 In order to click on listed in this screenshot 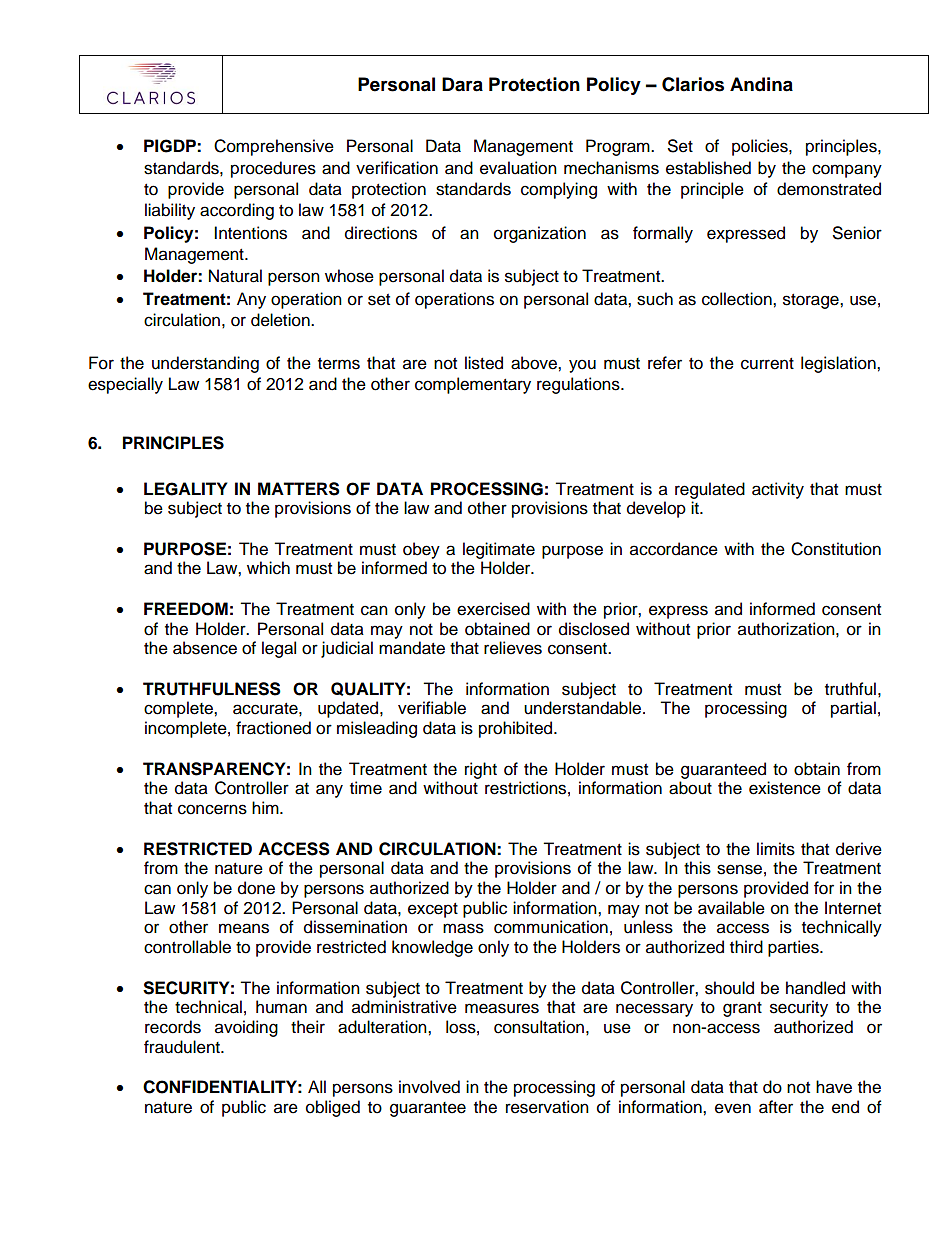, I will do `click(484, 363)`.
